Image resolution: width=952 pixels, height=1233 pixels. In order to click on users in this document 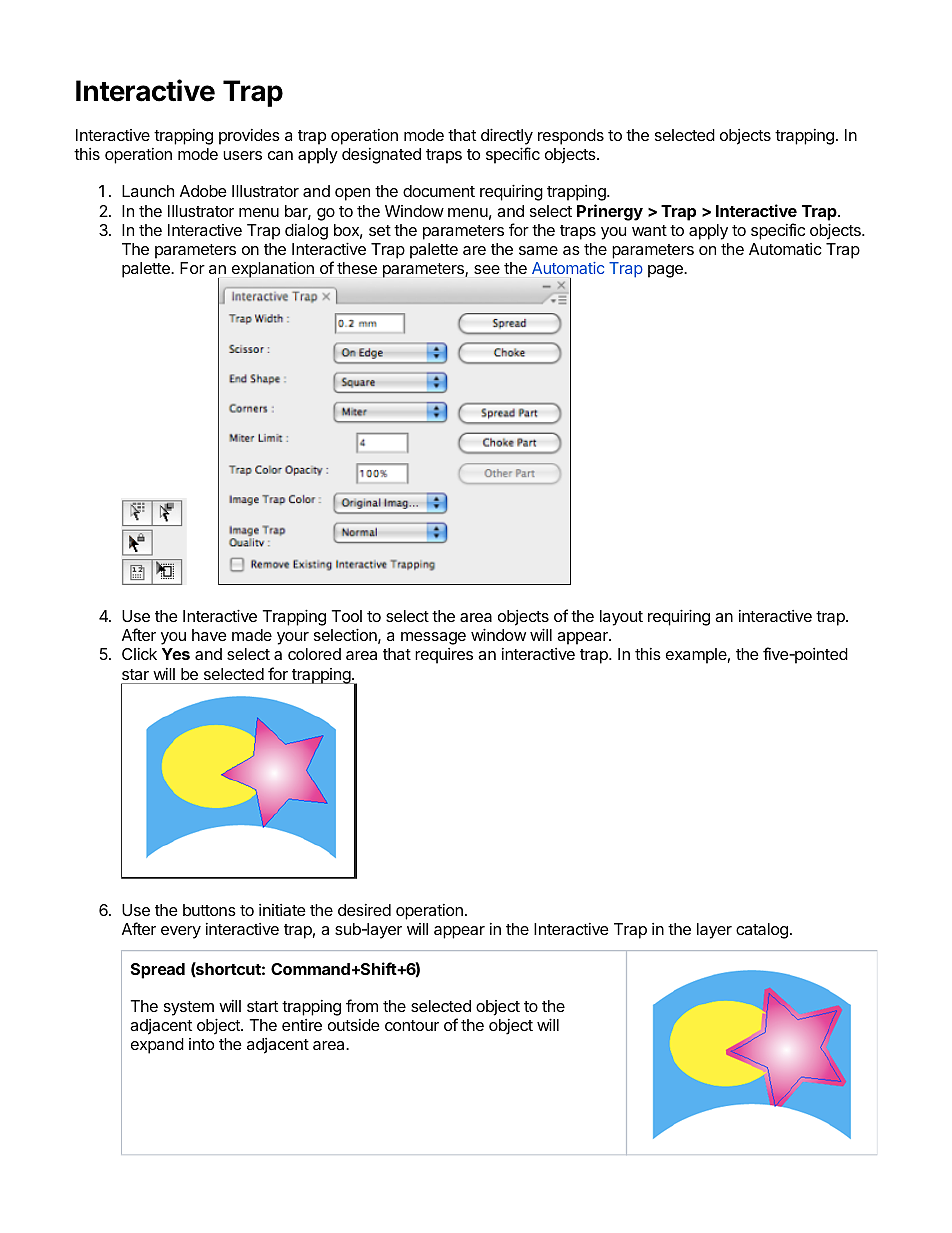, I will do `click(242, 155)`.
